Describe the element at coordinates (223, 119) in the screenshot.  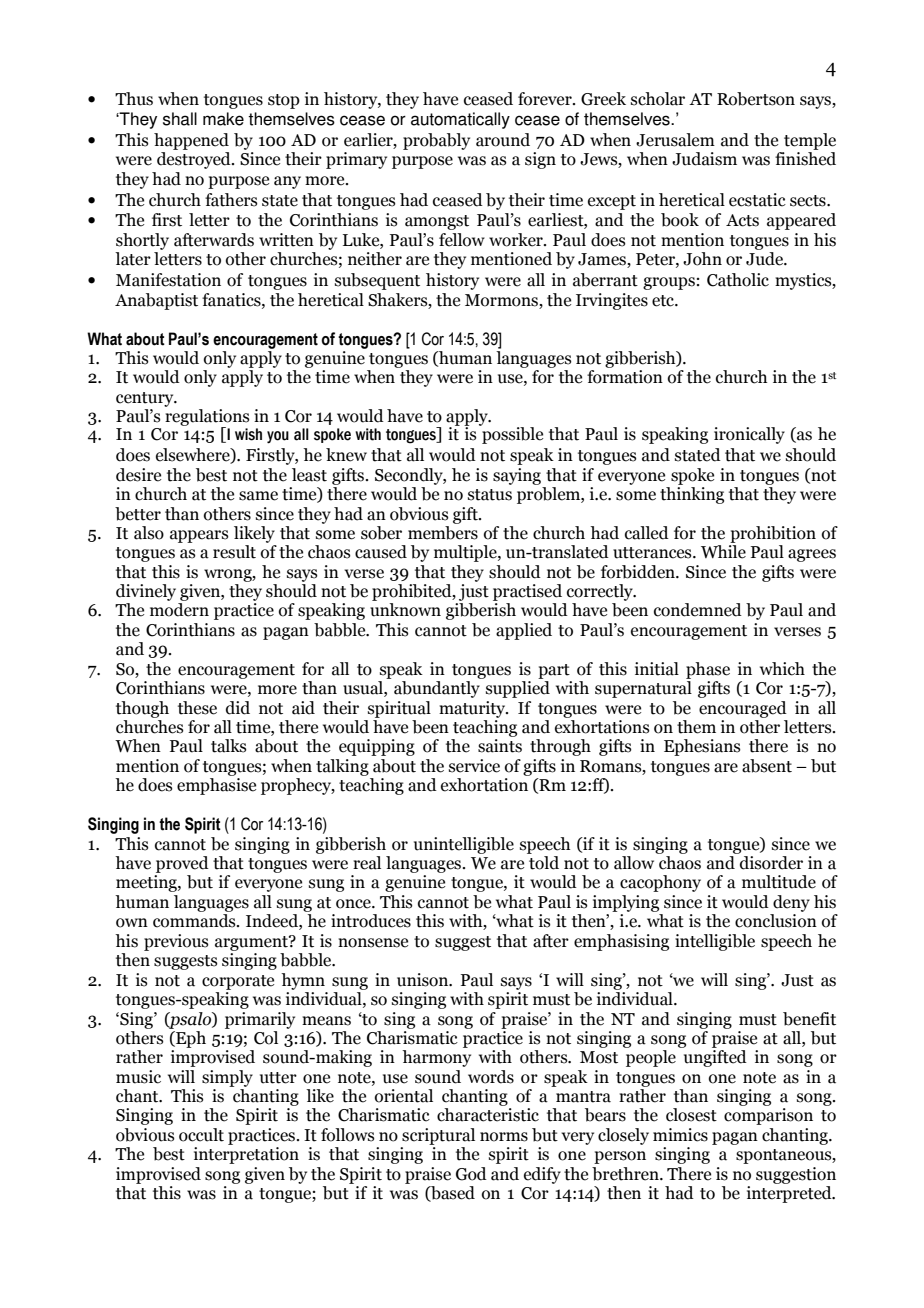
I see `make` at that location.
